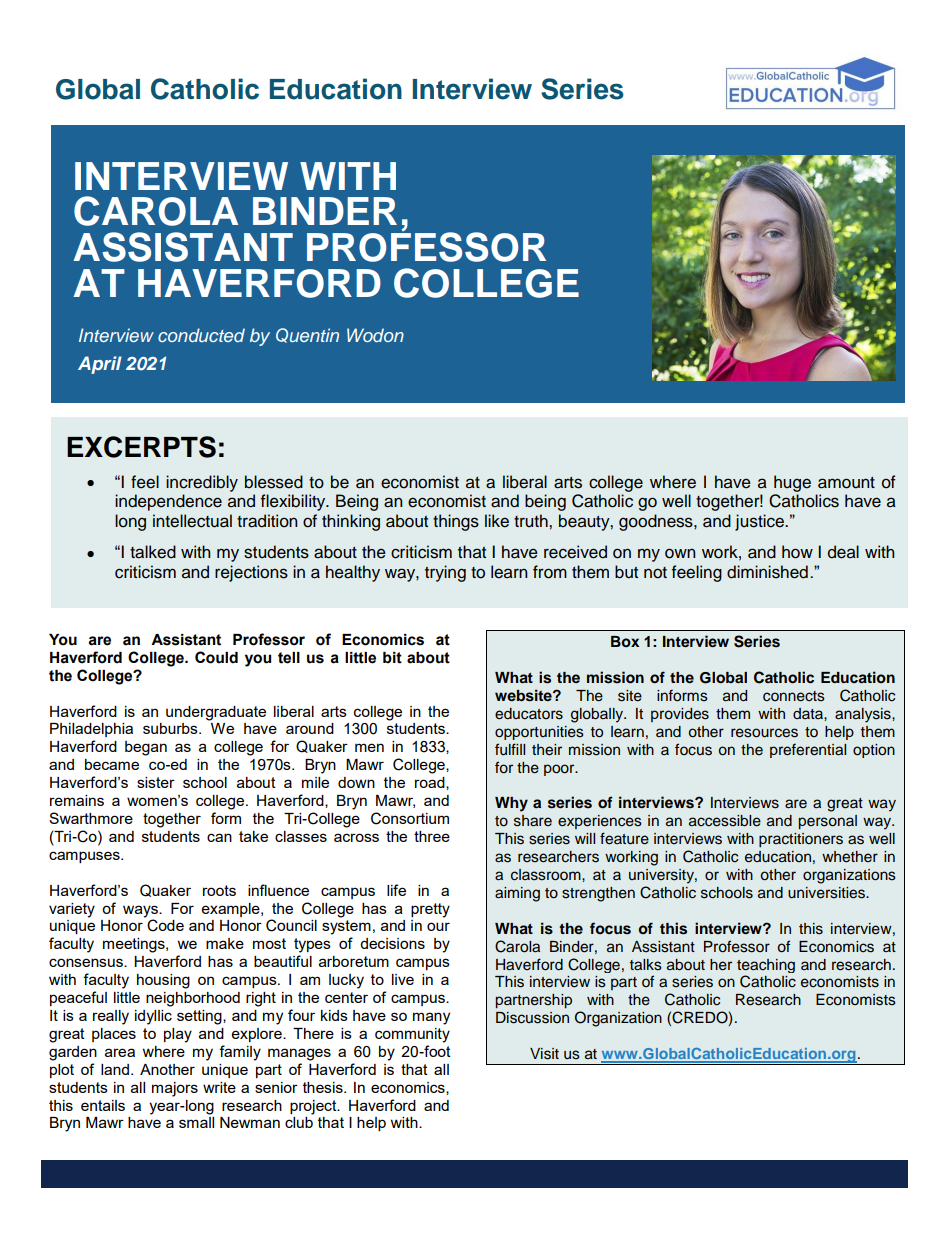 This document has width=952, height=1233. What do you see at coordinates (100, 365) in the document?
I see `April` at bounding box center [100, 365].
